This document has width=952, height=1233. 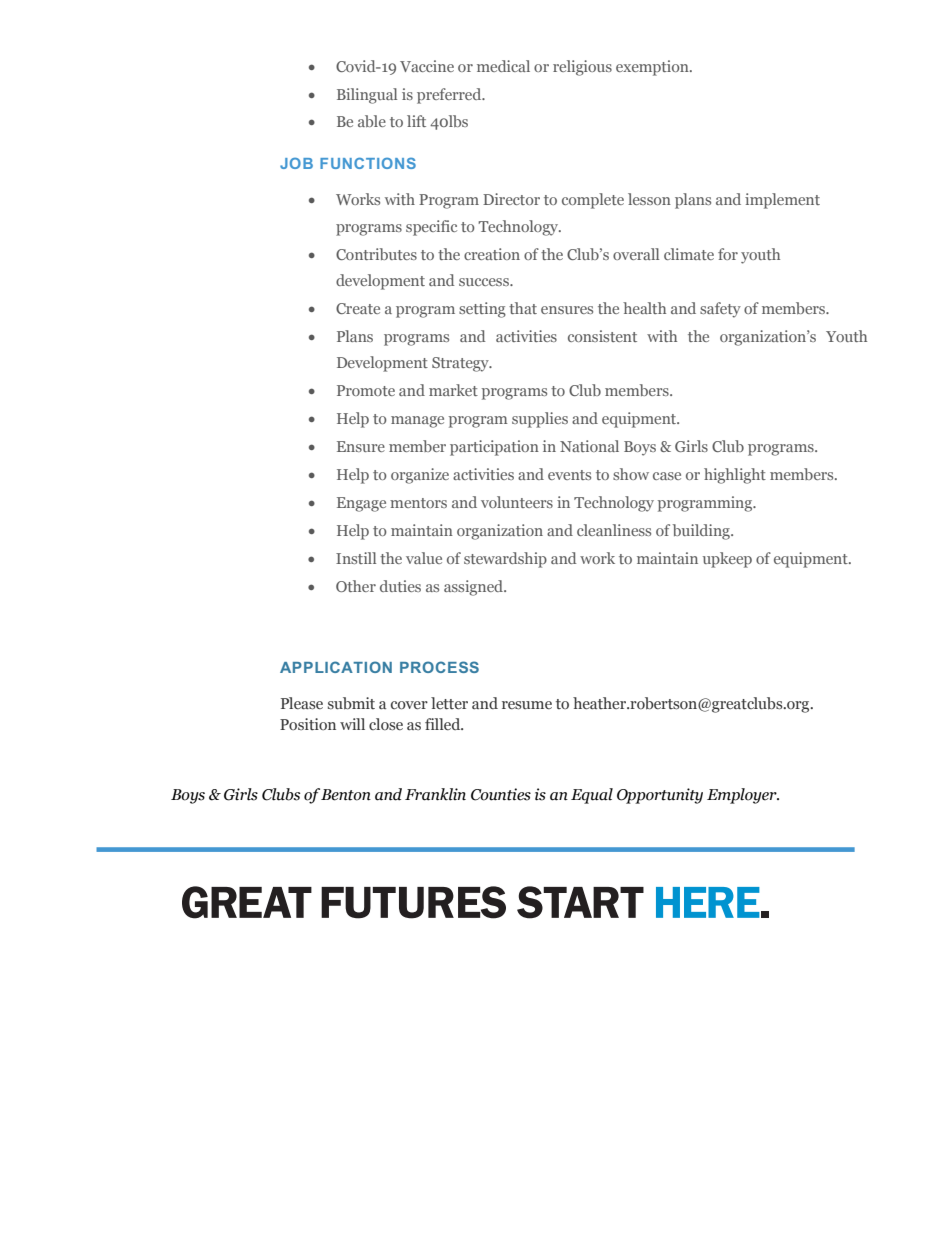 What do you see at coordinates (367, 96) in the document?
I see `Bilingual` at bounding box center [367, 96].
